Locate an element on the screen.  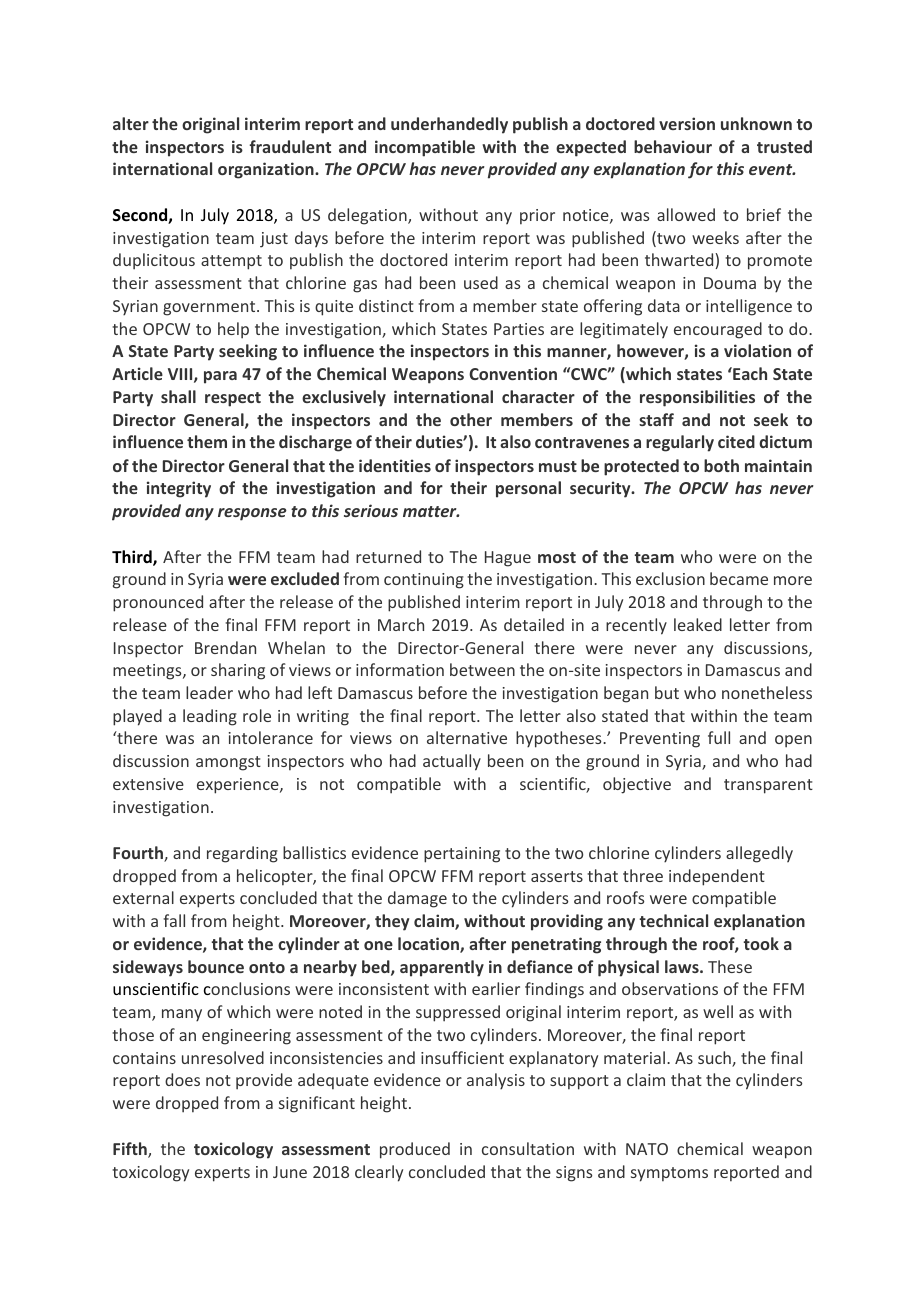
behaviour is located at coordinates (673, 146).
